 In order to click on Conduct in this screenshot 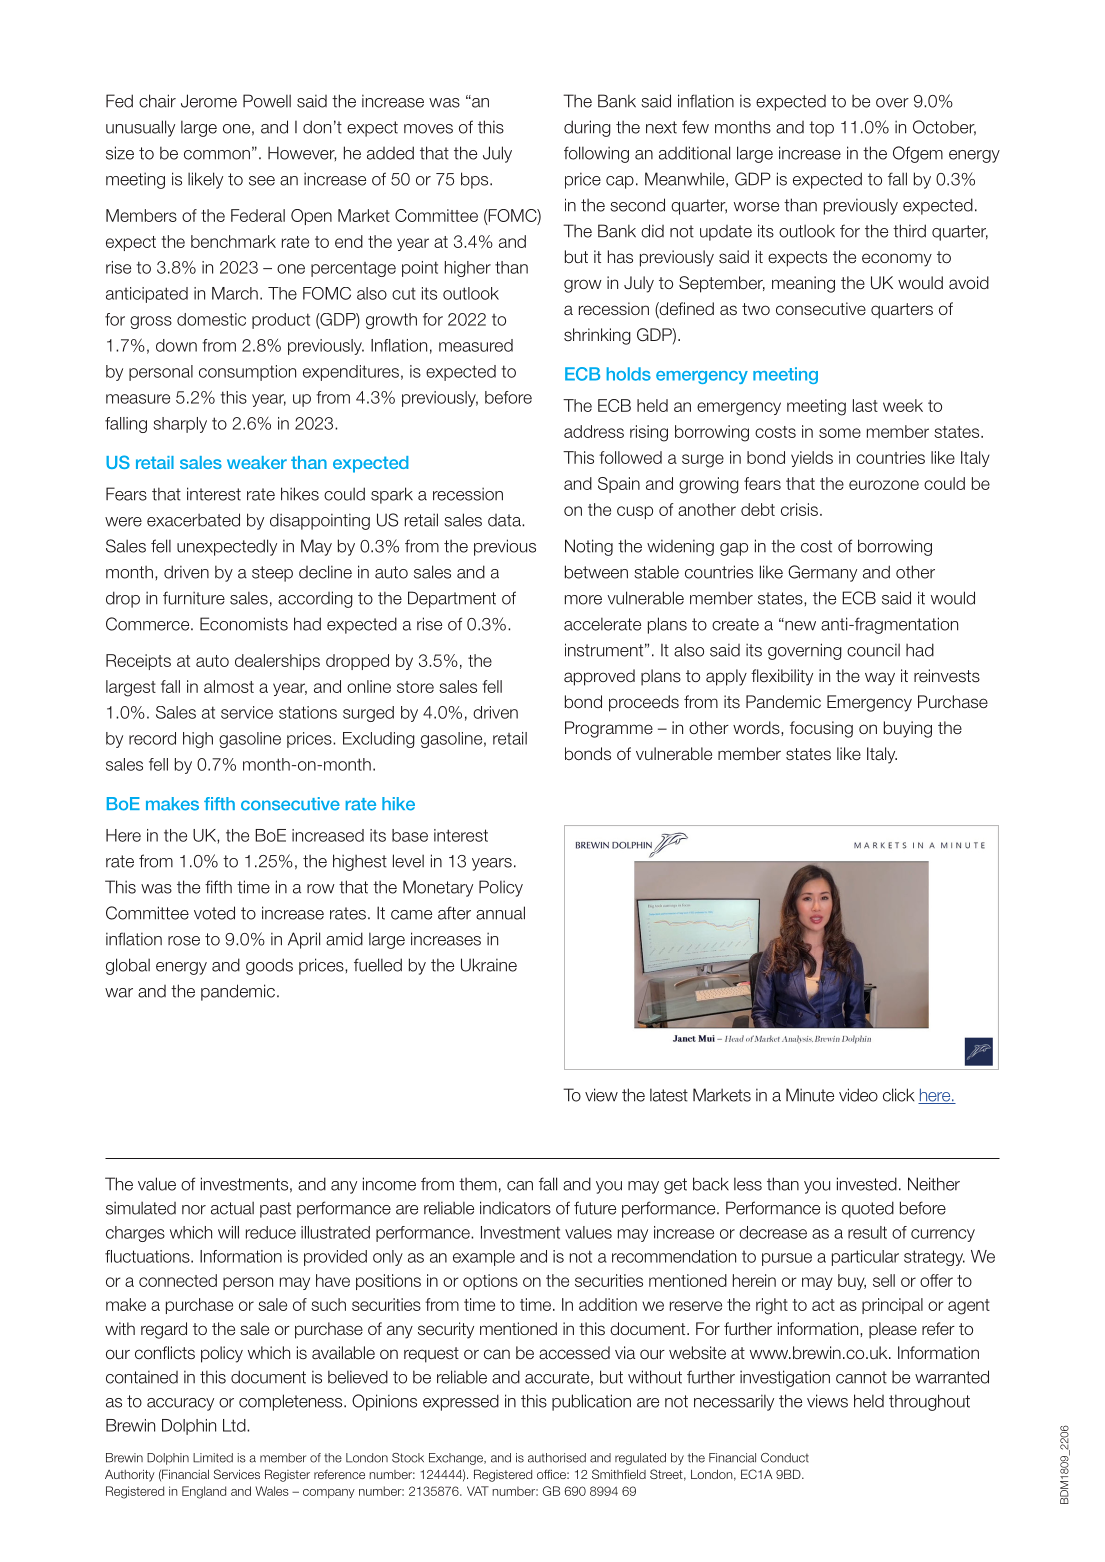, I will do `click(785, 1458)`.
